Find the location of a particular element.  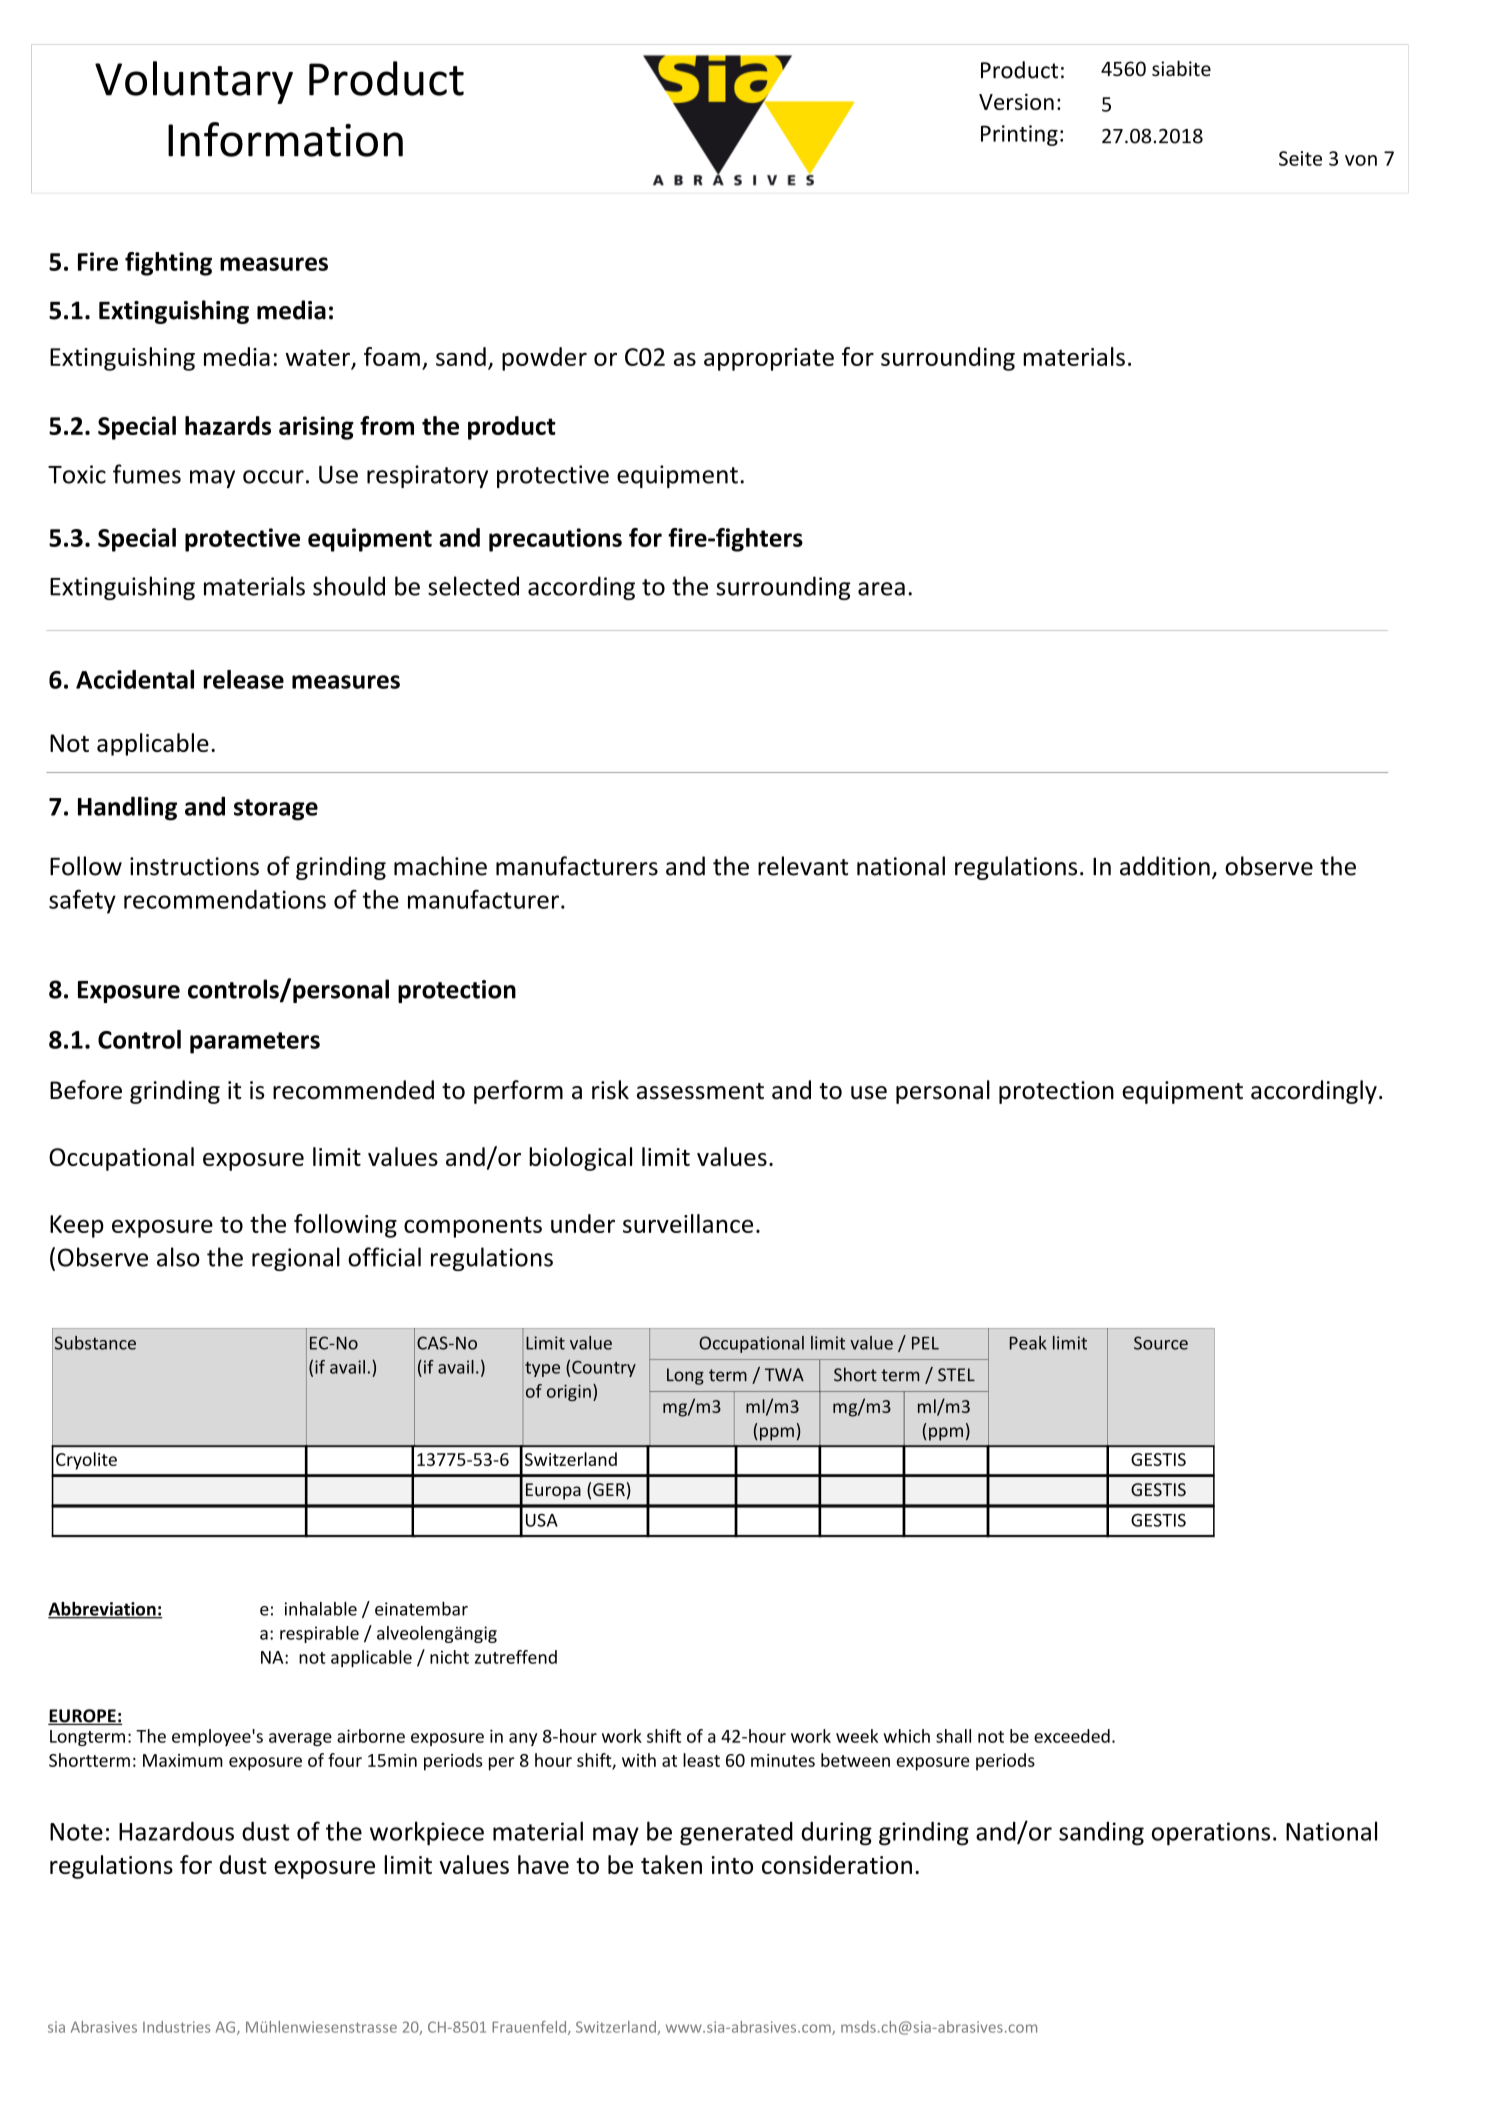

Seite is located at coordinates (1300, 158).
